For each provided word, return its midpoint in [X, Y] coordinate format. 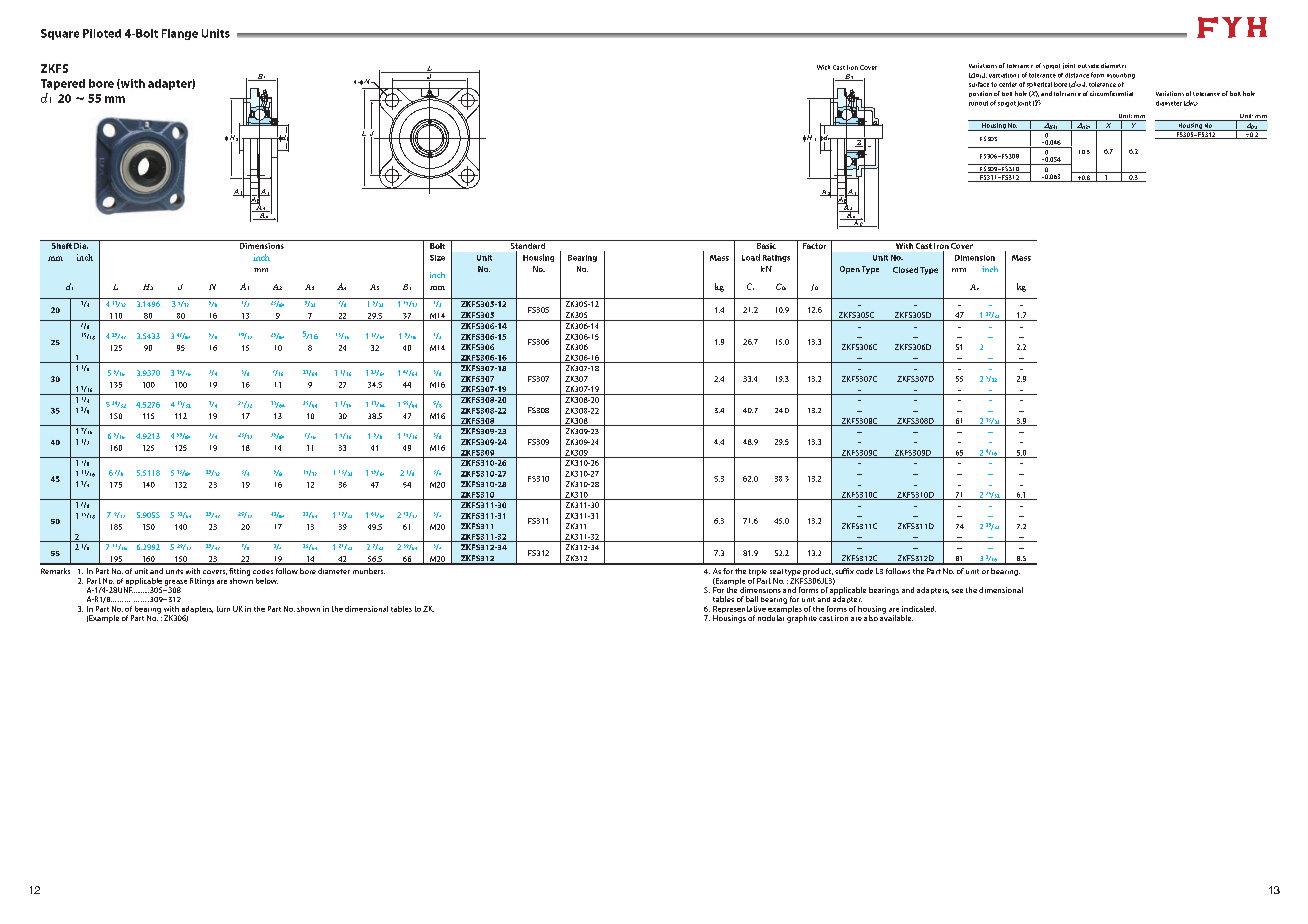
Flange [180, 34]
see [957, 591]
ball [752, 599]
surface [979, 84]
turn [223, 609]
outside [1088, 66]
